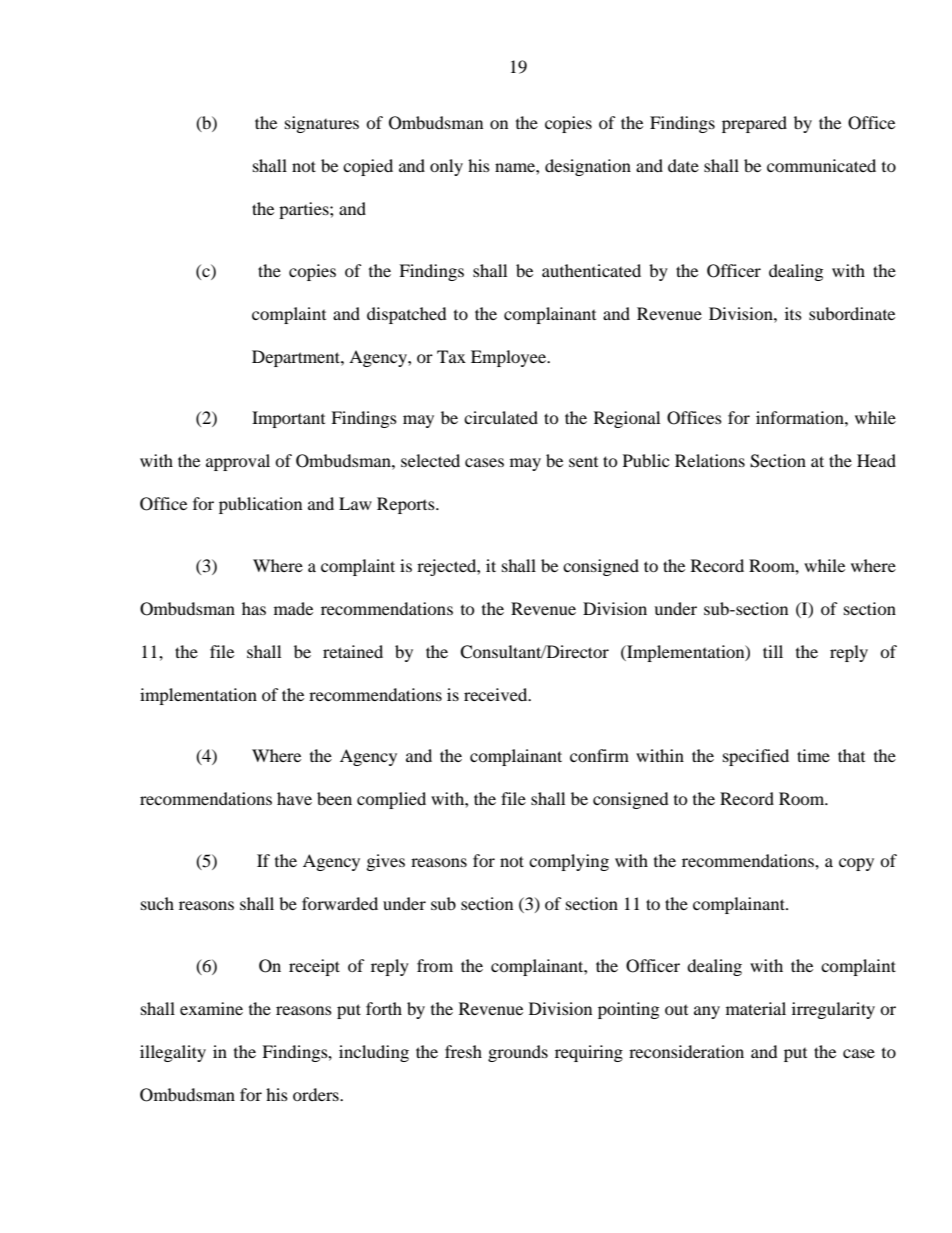 This document has width=952, height=1233. I want to click on only, so click(446, 167).
